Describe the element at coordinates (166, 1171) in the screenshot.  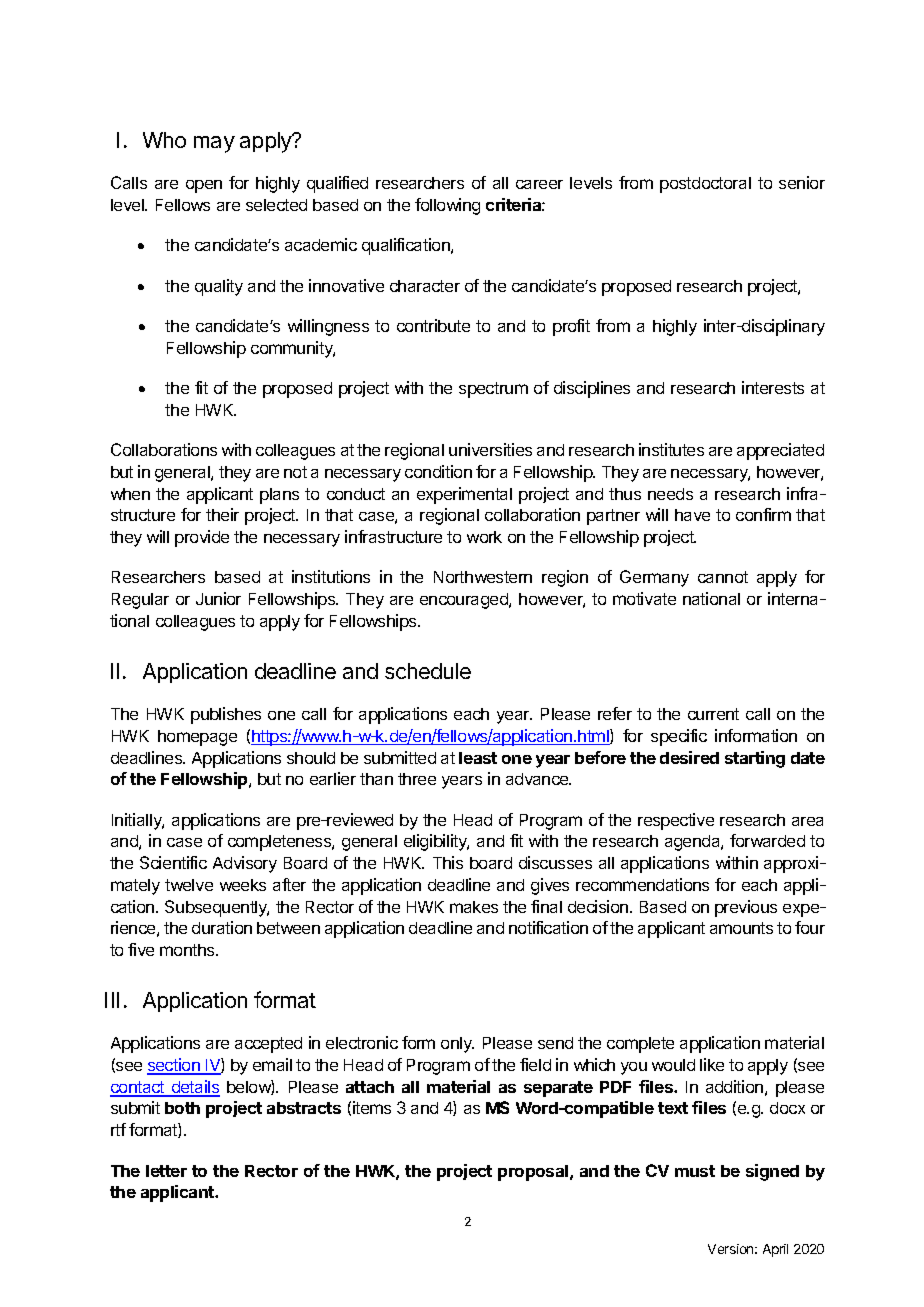
I see `letter` at that location.
